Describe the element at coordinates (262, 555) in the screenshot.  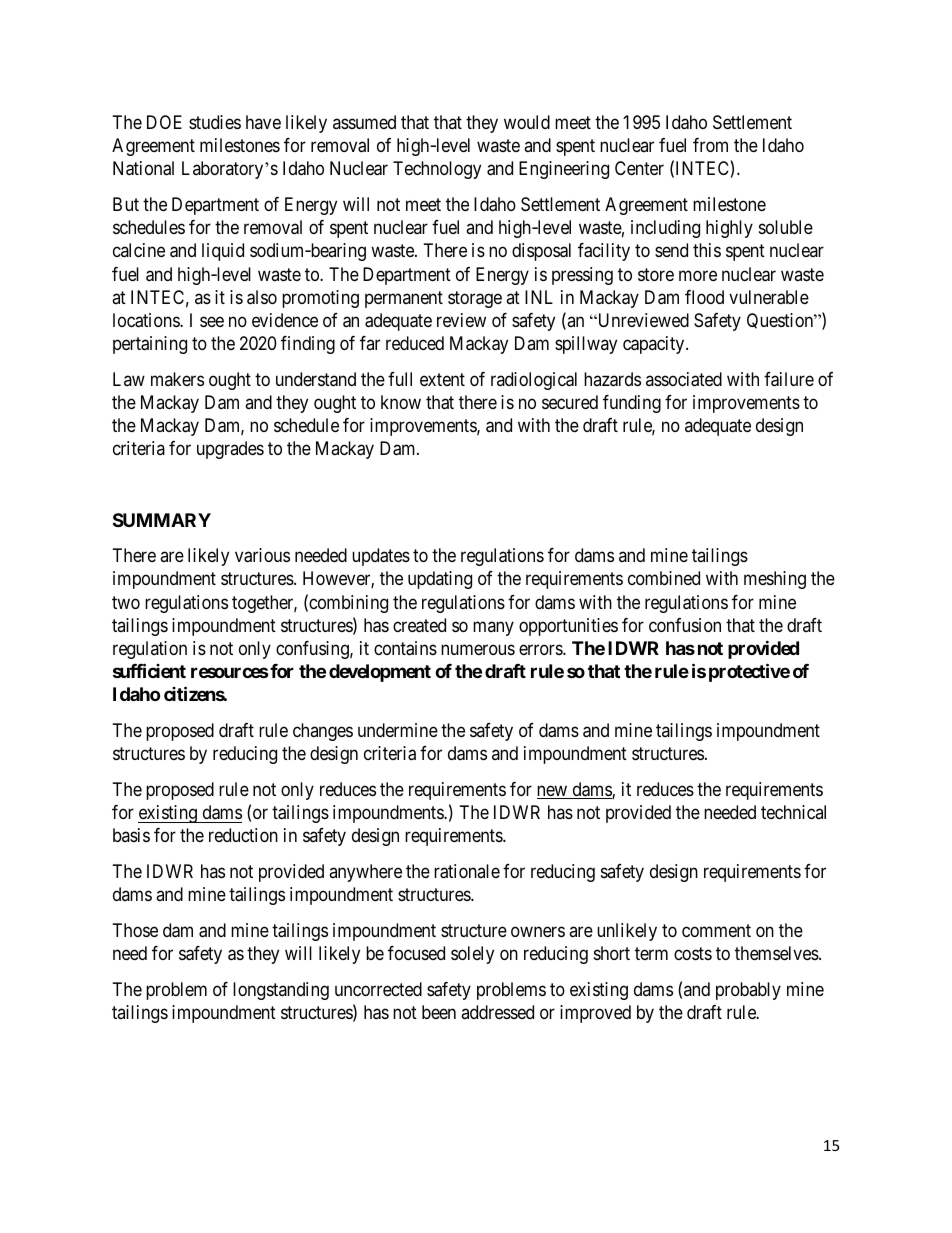
I see `various` at that location.
